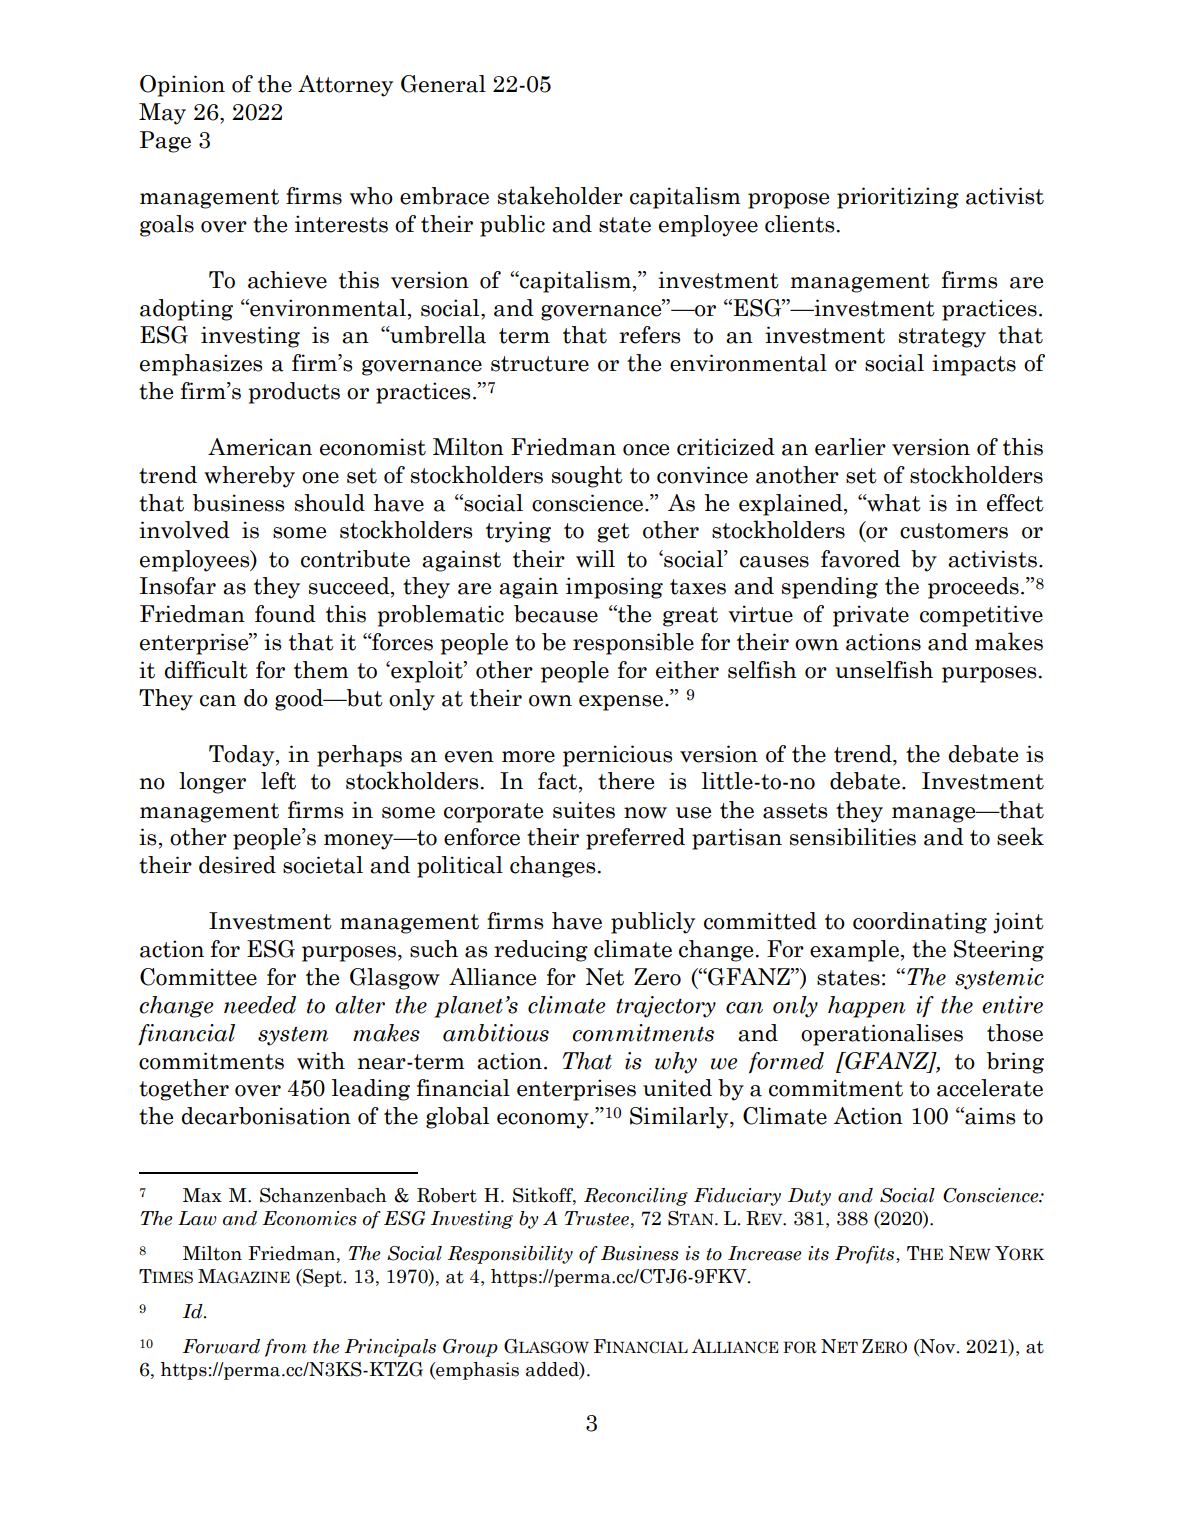 Image resolution: width=1183 pixels, height=1531 pixels. I want to click on structure, so click(540, 364).
